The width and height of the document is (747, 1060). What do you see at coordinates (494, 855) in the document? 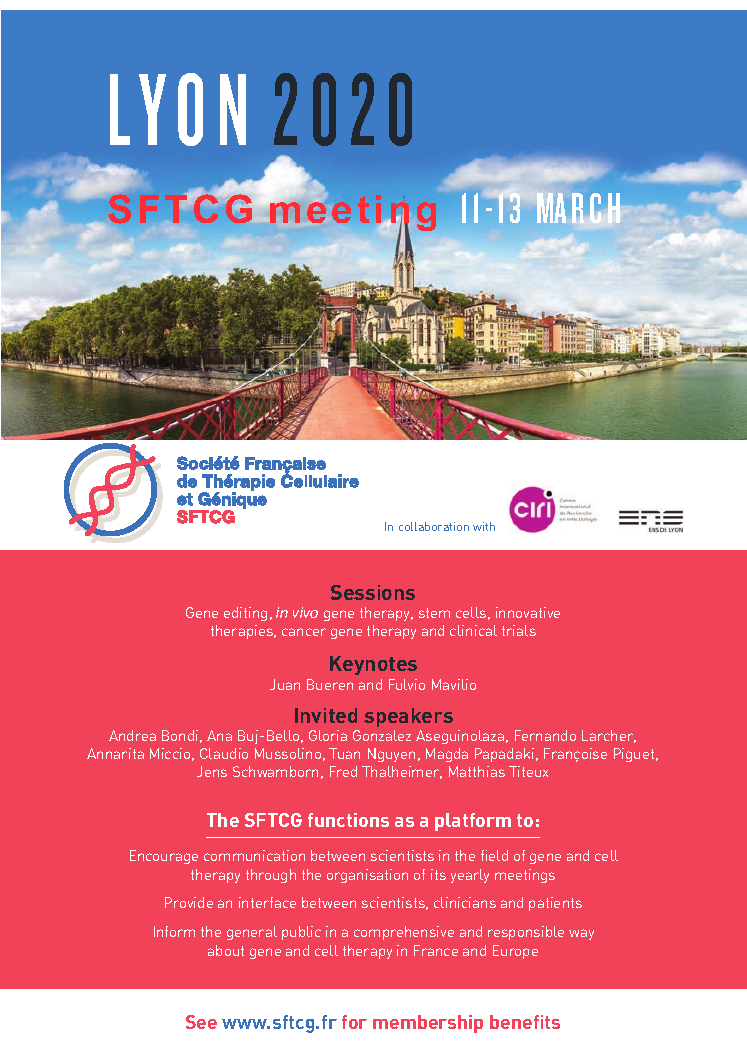
I see `field` at bounding box center [494, 855].
